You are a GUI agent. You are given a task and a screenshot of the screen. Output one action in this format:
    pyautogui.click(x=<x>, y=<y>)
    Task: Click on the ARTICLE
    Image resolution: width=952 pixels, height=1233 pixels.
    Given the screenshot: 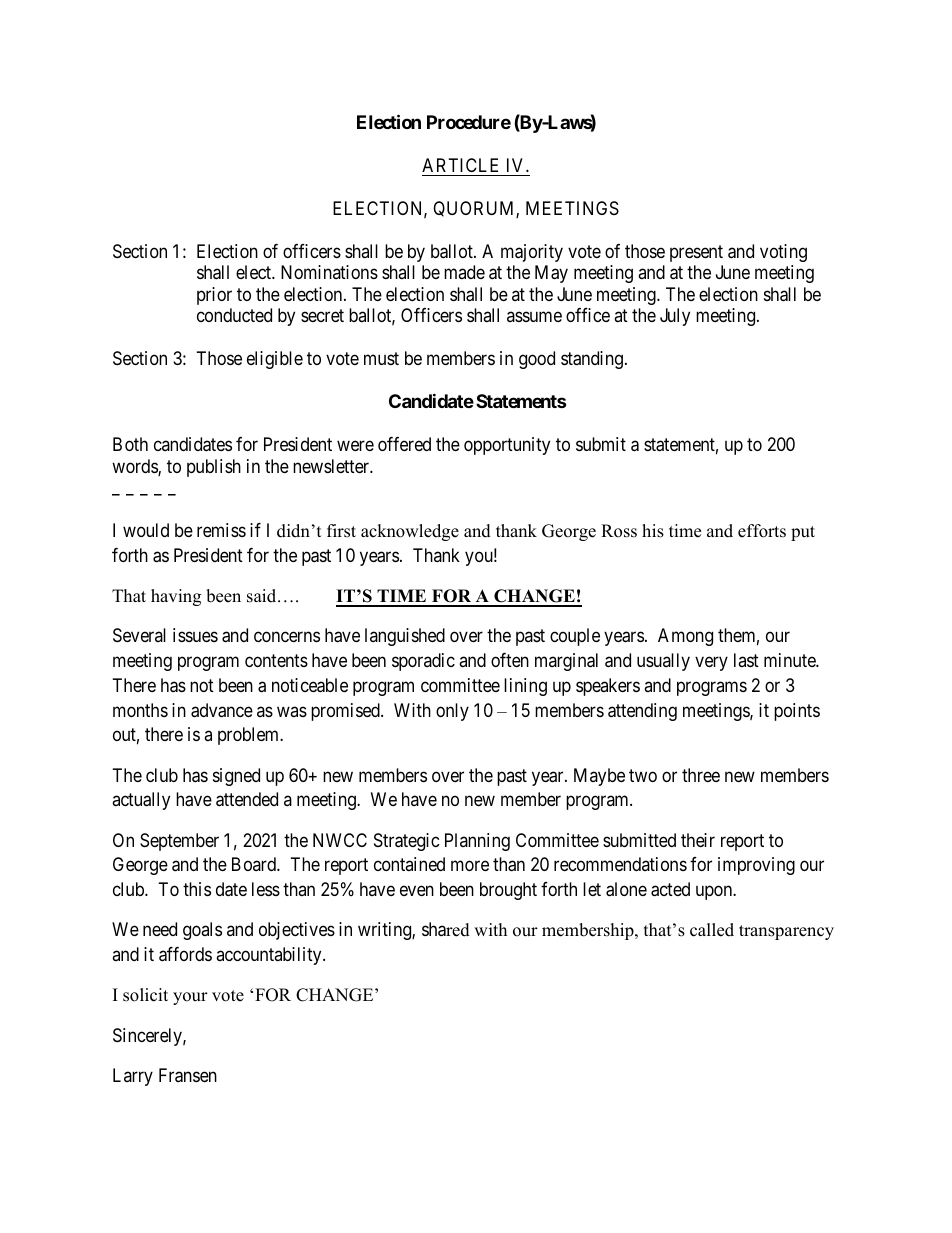 What is the action you would take?
    pyautogui.click(x=460, y=165)
